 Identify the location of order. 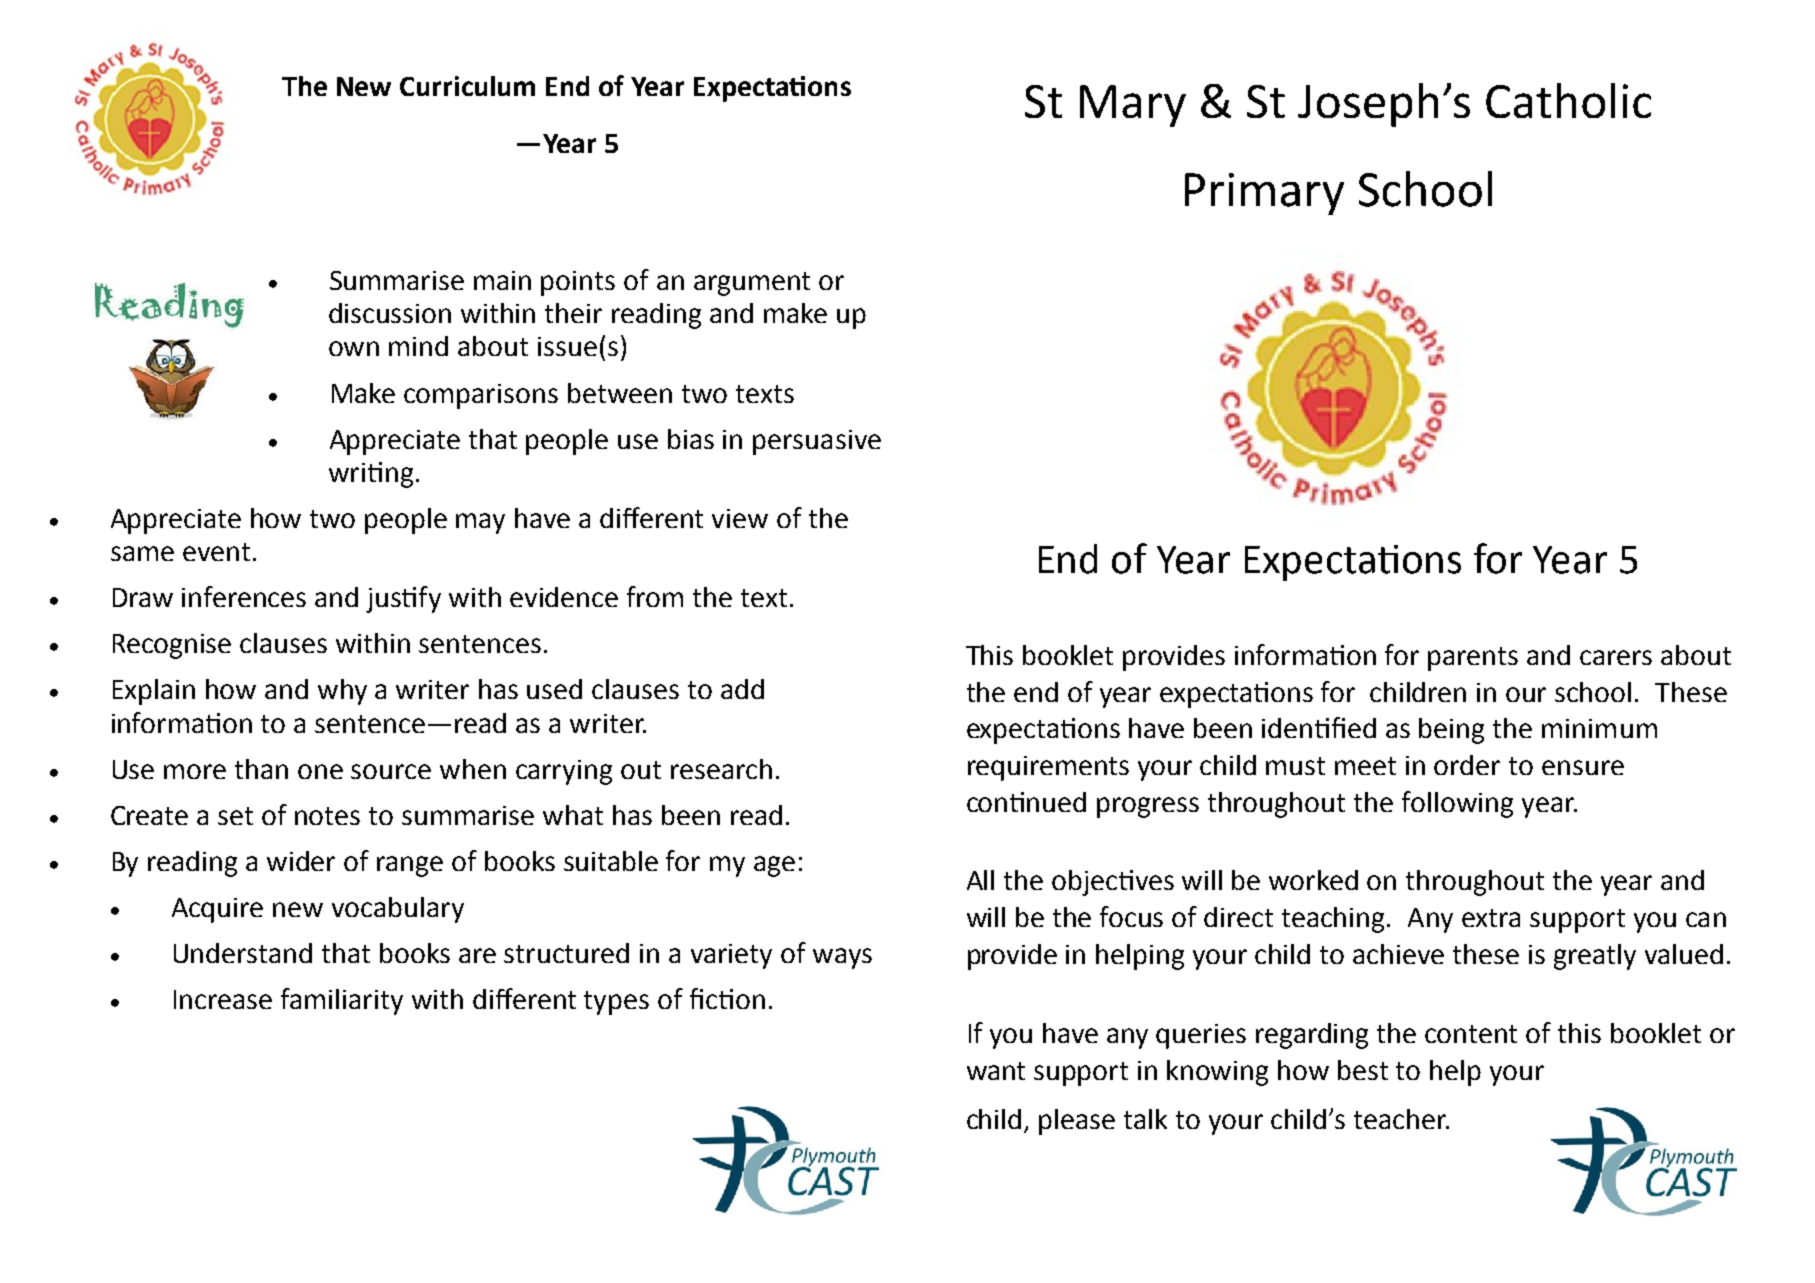
(1467, 765).
